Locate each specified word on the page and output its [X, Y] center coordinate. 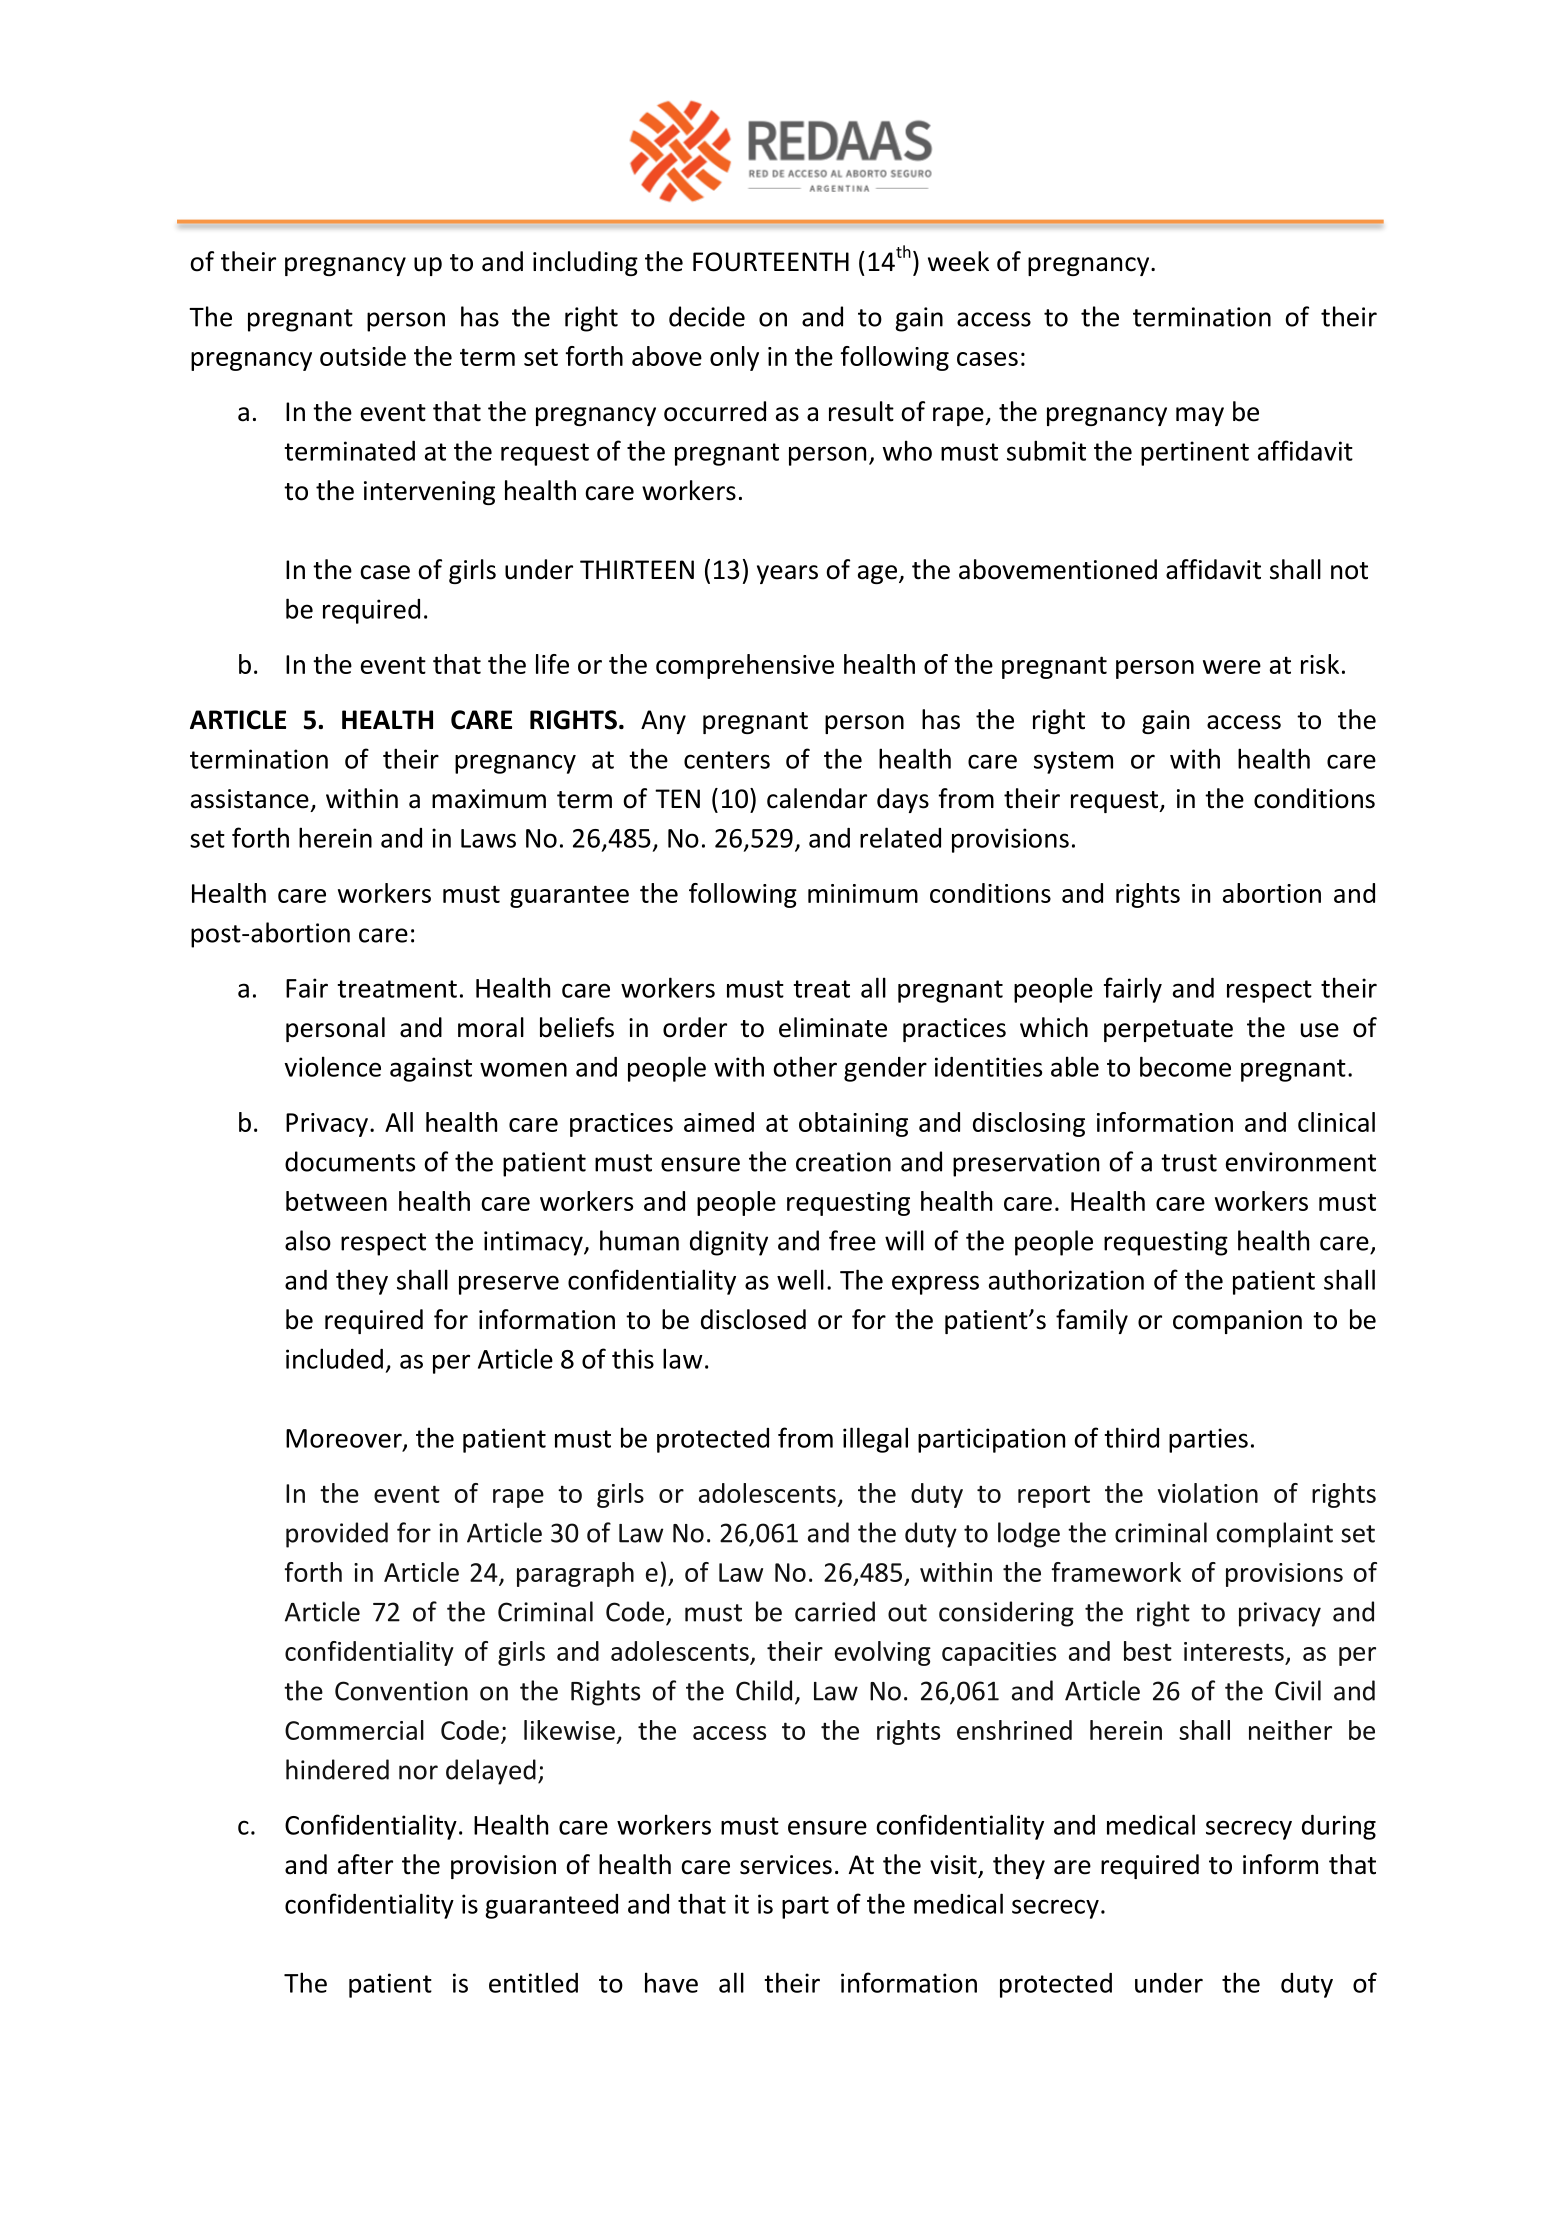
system [1073, 762]
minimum [863, 893]
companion [1237, 1322]
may [1200, 416]
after [365, 1864]
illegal [875, 1440]
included [334, 1358]
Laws [488, 838]
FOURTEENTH [771, 262]
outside [363, 356]
